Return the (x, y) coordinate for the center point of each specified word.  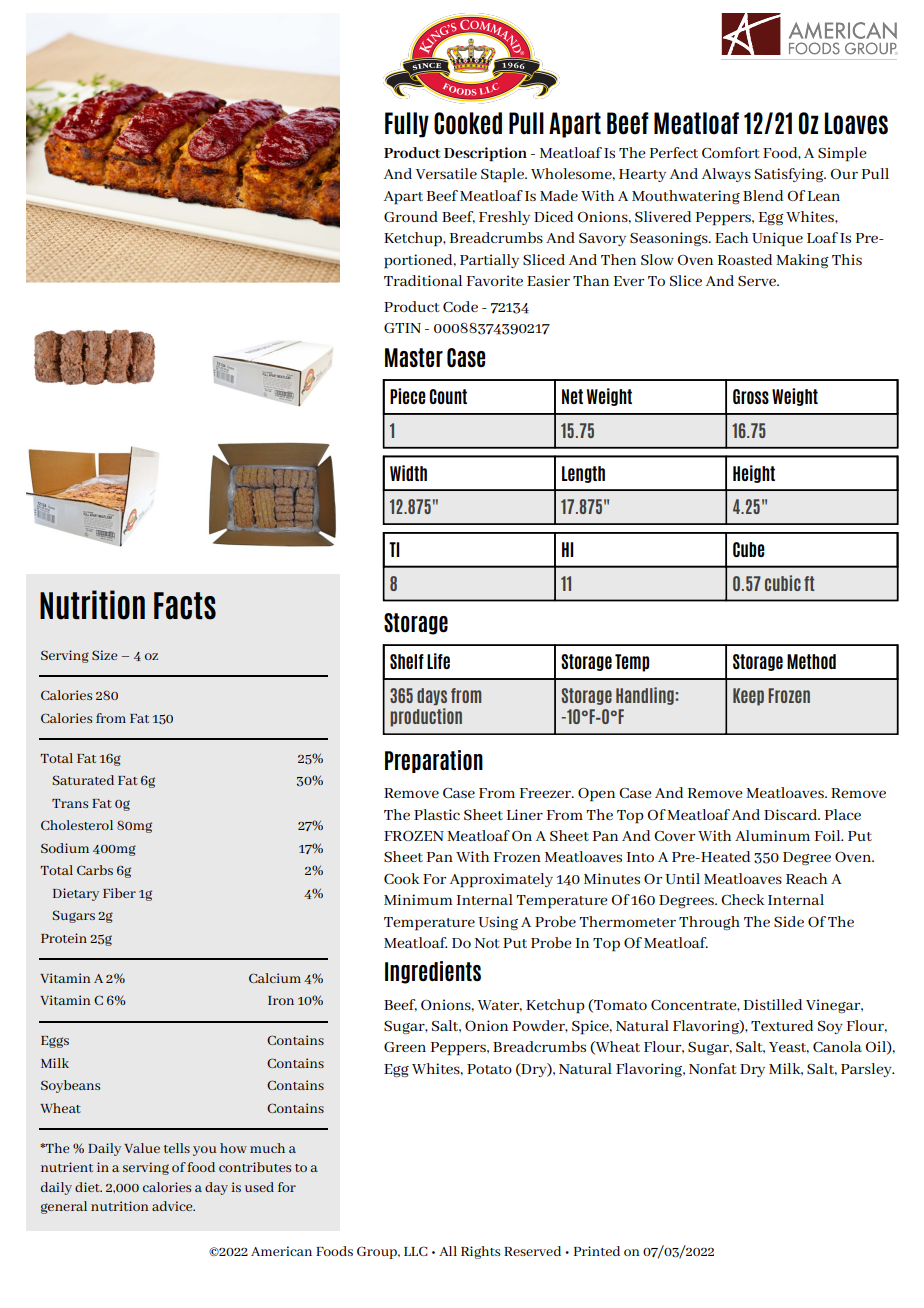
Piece (408, 396)
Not (487, 943)
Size (105, 655)
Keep (748, 697)
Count (448, 396)
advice (173, 1206)
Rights (481, 1252)
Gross (751, 396)
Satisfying (790, 175)
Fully (407, 125)
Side (789, 921)
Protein (64, 938)
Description (485, 154)
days (432, 696)
